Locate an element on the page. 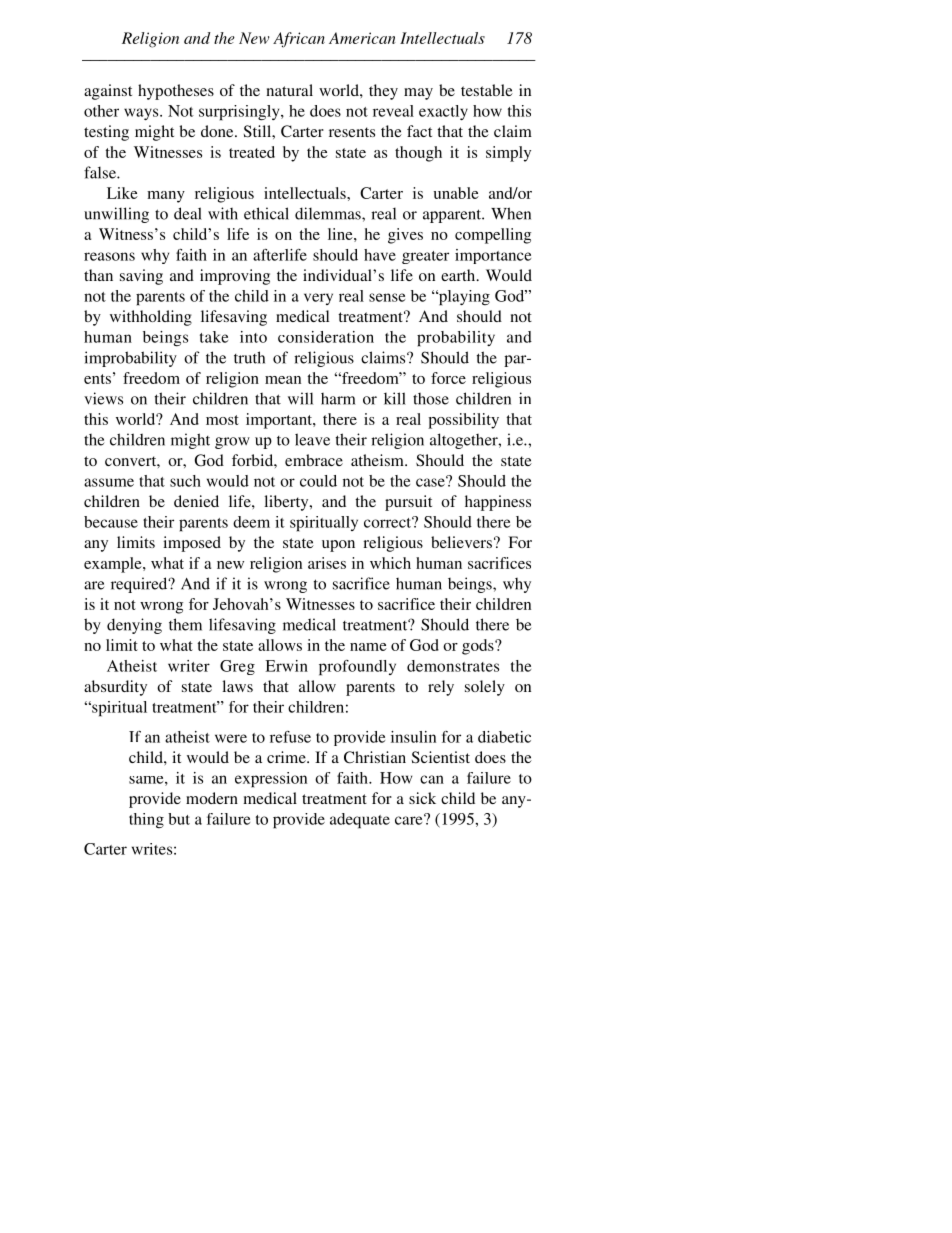  sick is located at coordinates (422, 798).
